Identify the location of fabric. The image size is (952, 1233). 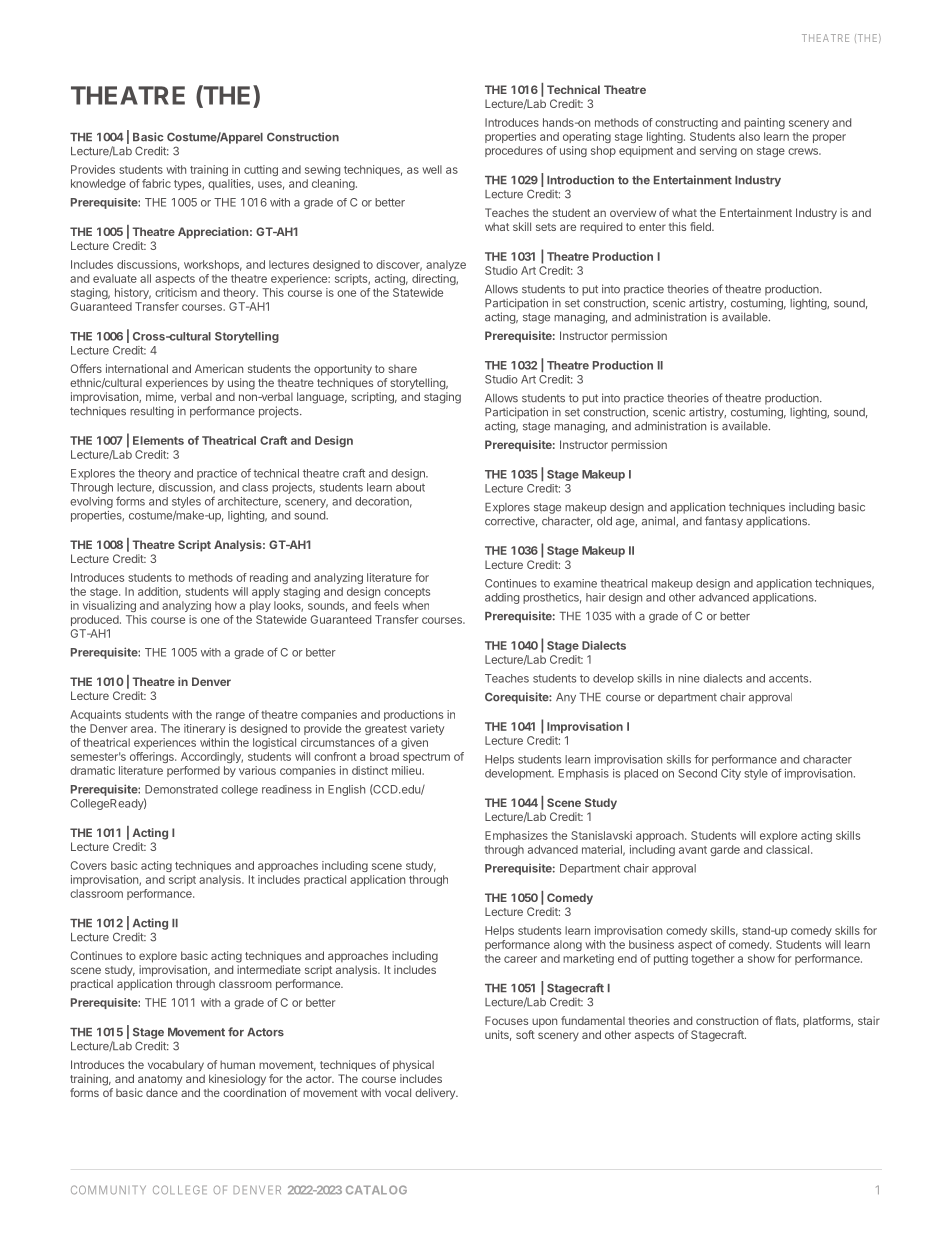
(156, 183).
